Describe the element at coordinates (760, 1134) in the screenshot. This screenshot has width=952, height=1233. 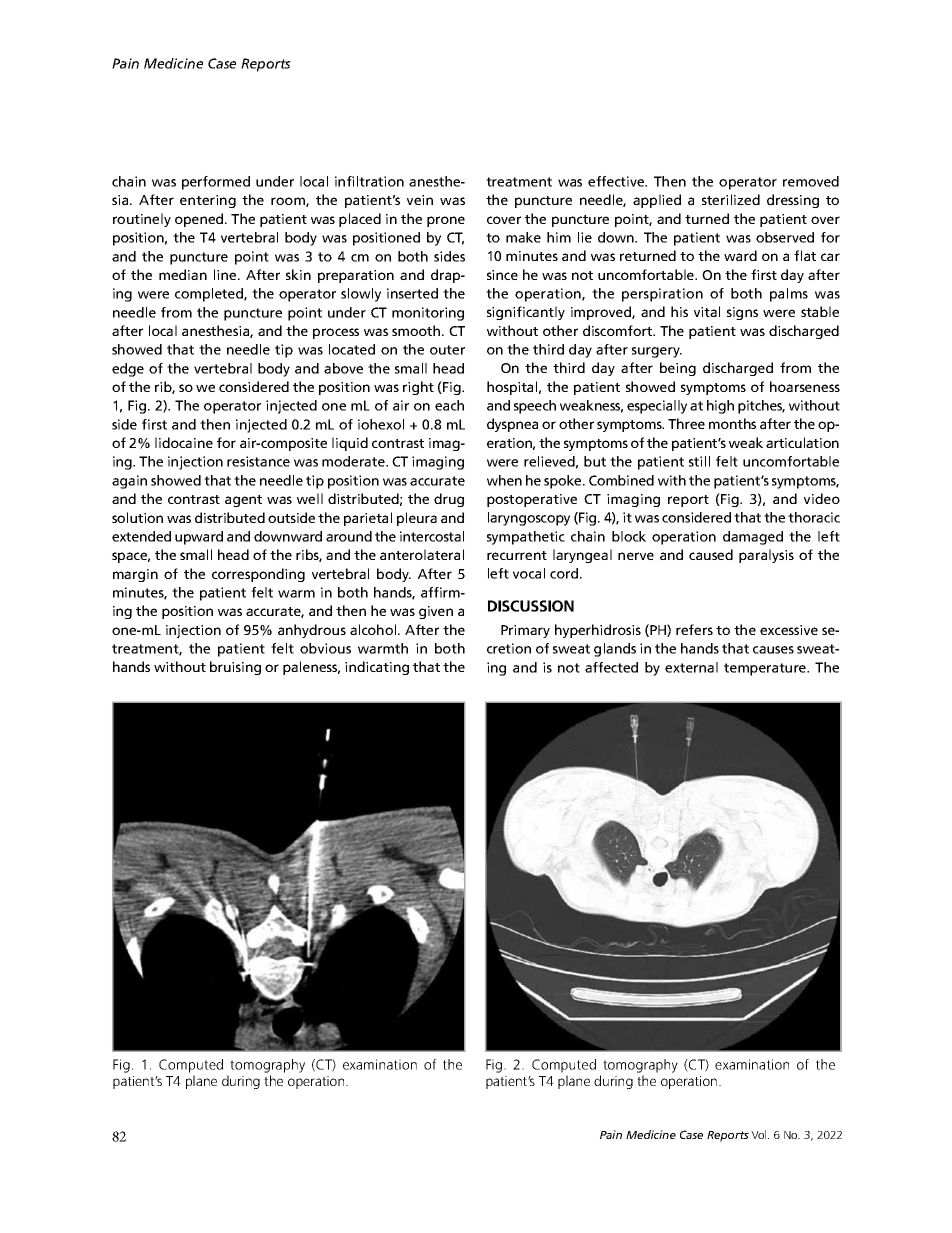
I see `Vol` at that location.
